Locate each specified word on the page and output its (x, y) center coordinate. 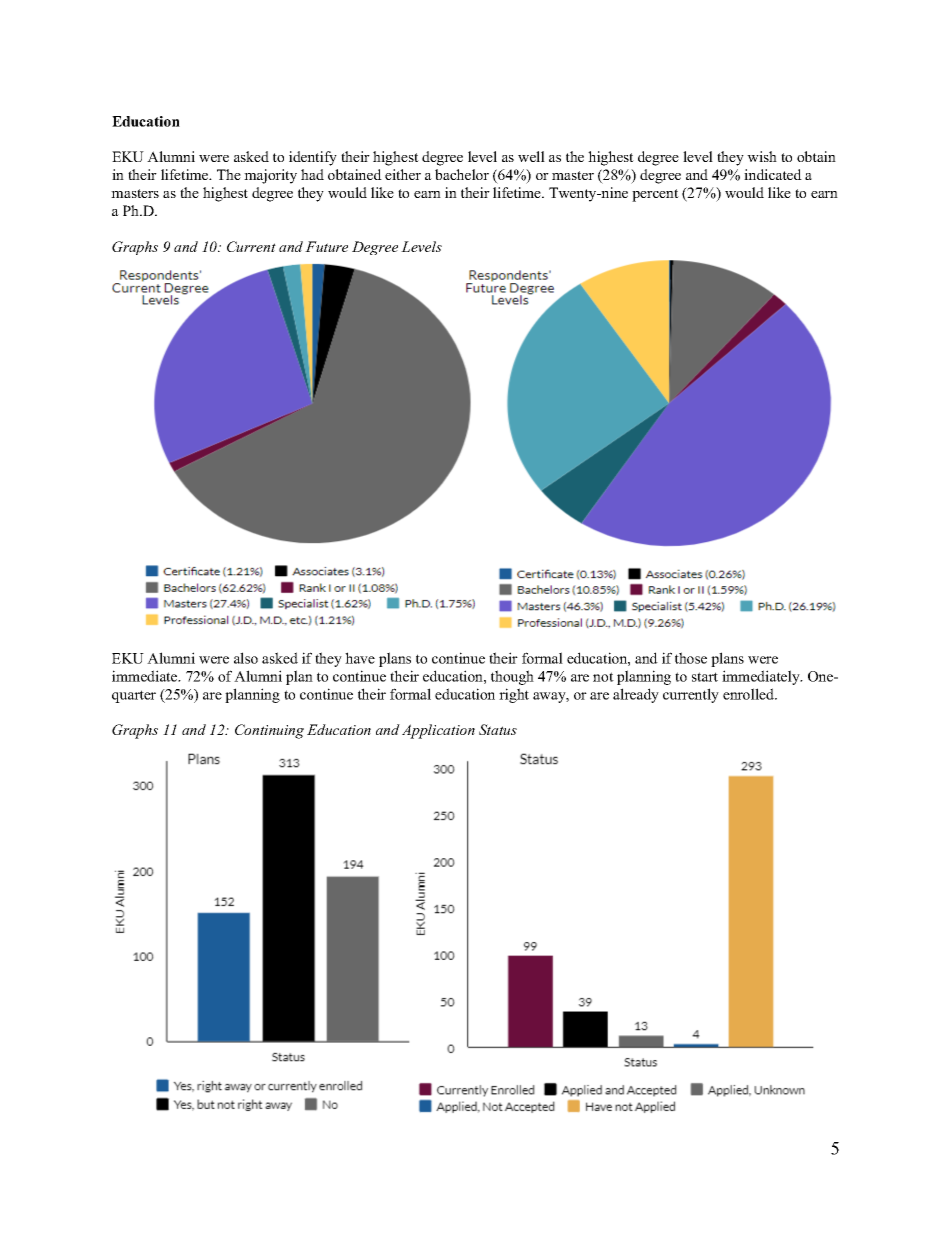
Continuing (269, 731)
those (691, 658)
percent (655, 195)
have (360, 658)
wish (762, 156)
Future (326, 246)
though (512, 677)
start (705, 677)
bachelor (462, 174)
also (246, 658)
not (603, 677)
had (312, 174)
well (531, 156)
